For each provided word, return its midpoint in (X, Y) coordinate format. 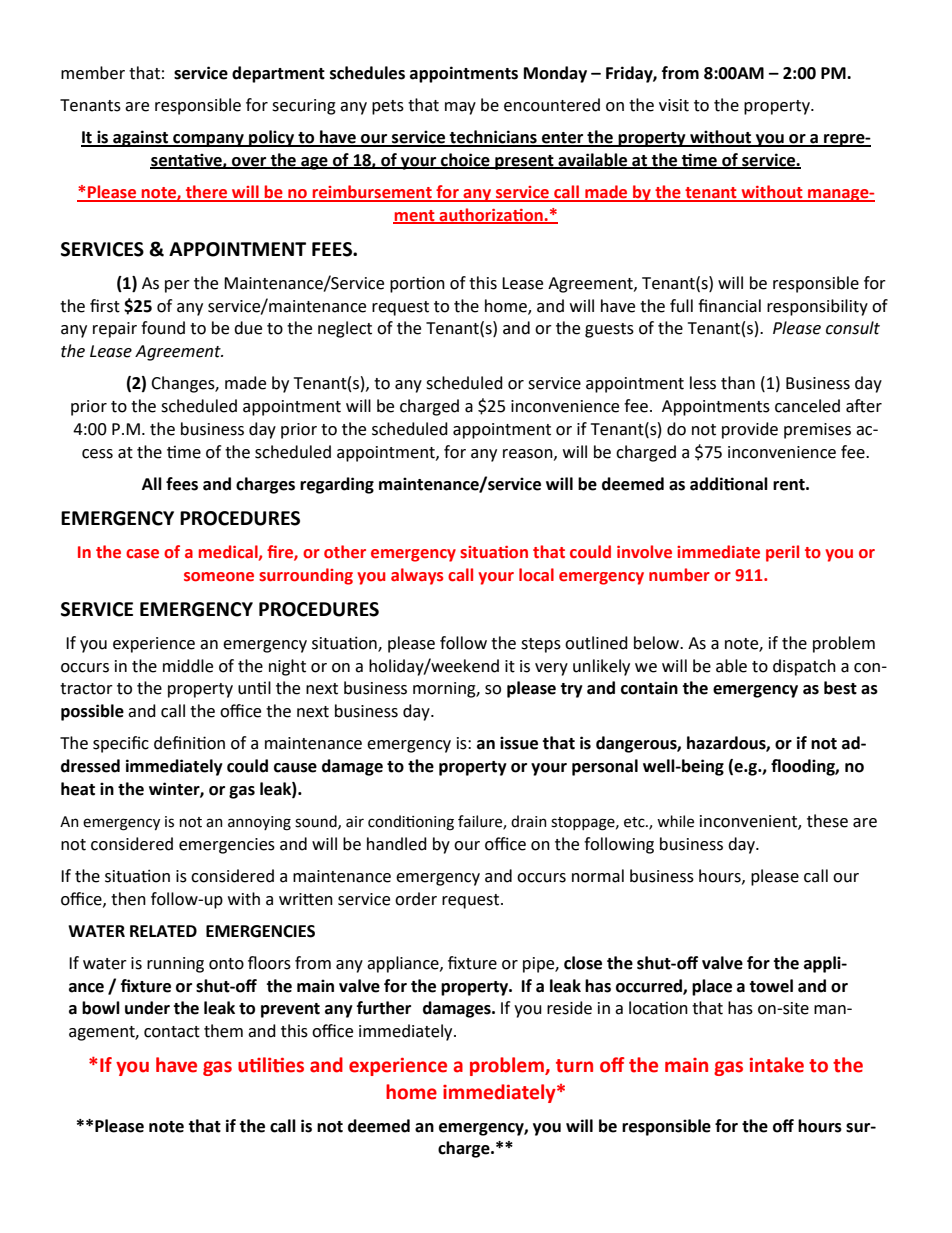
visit (674, 105)
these (827, 821)
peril (782, 553)
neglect (345, 329)
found (163, 328)
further (384, 1008)
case (142, 554)
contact (172, 1032)
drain (529, 821)
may (460, 108)
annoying (259, 823)
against (141, 138)
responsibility (817, 307)
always (417, 576)
